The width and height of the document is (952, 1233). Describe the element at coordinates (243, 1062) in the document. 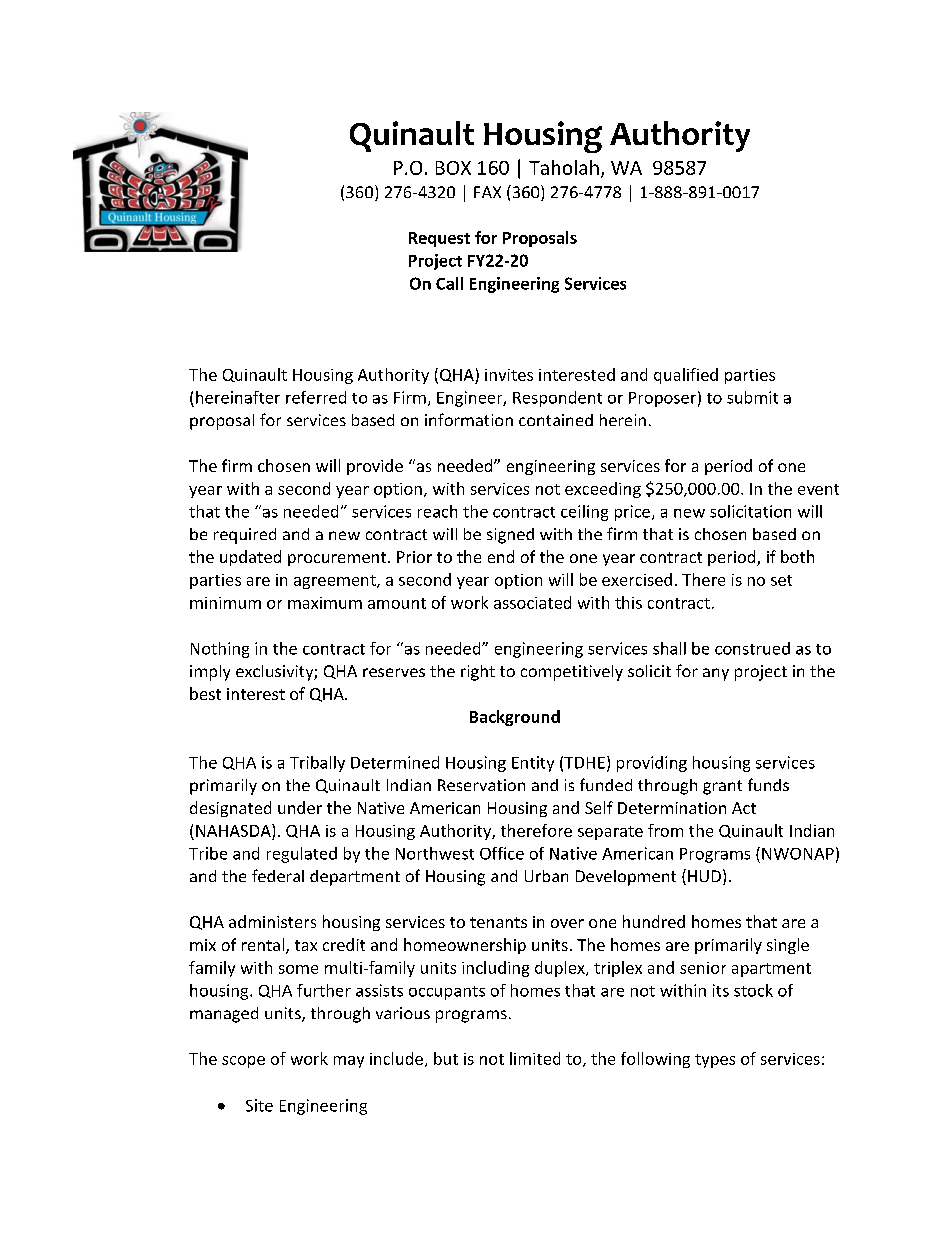

I see `scope` at that location.
